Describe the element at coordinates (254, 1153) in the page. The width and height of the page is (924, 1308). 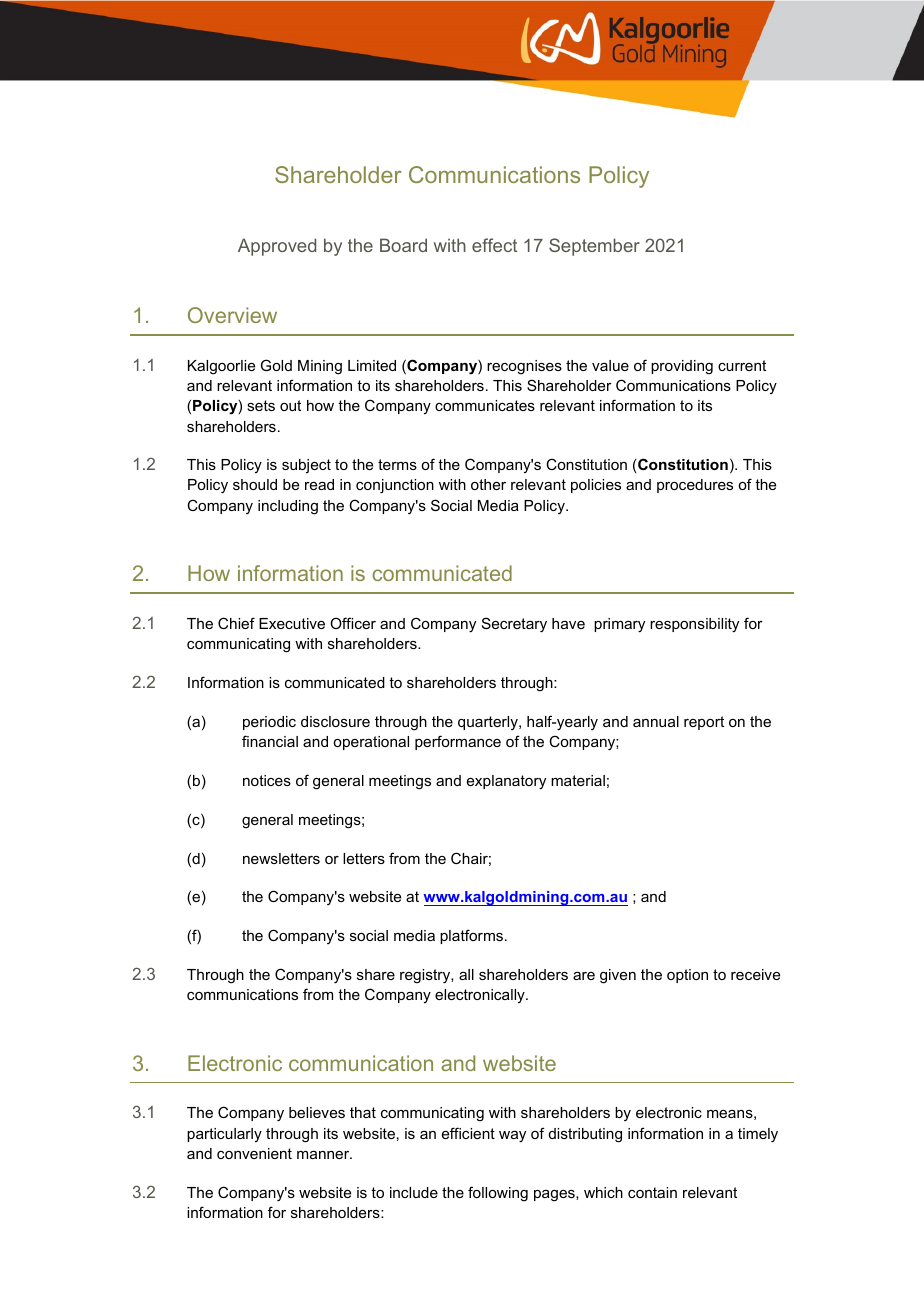
I see `convenient` at that location.
